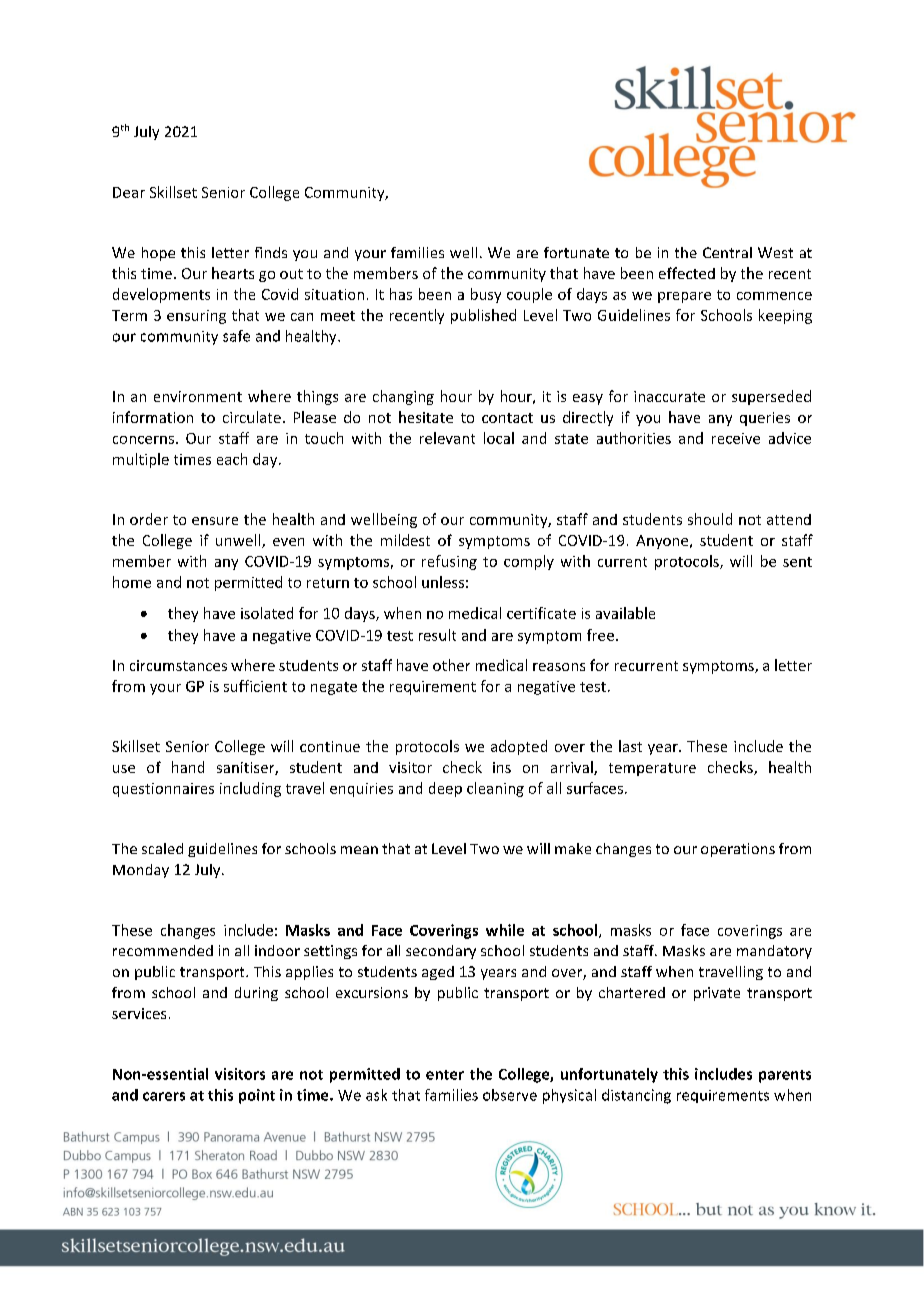  Describe the element at coordinates (625, 613) in the screenshot. I see `available` at that location.
